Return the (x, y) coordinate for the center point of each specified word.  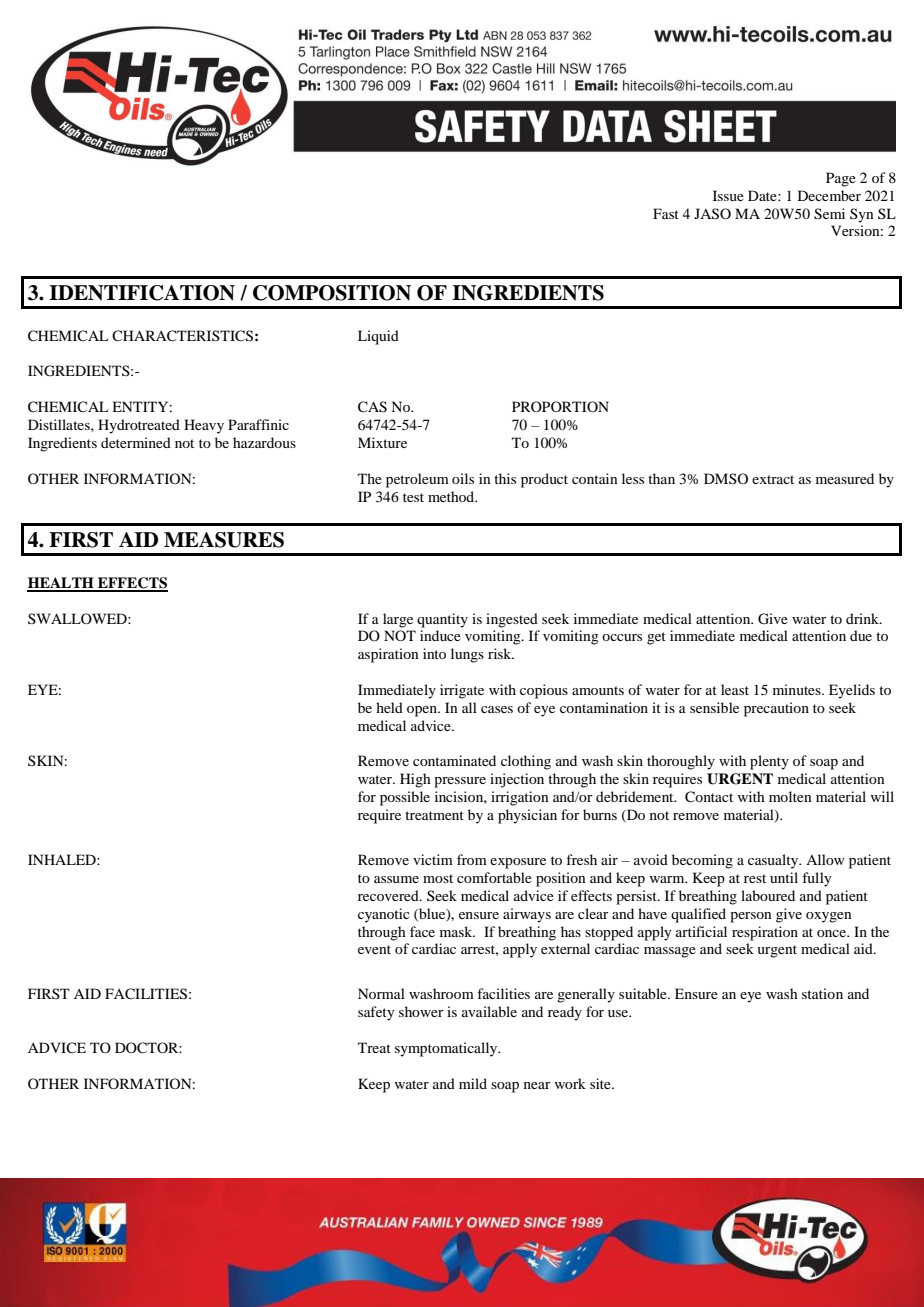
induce (440, 635)
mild (473, 1083)
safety (376, 1013)
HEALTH (61, 584)
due (861, 635)
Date (763, 195)
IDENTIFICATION (142, 293)
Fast (666, 213)
